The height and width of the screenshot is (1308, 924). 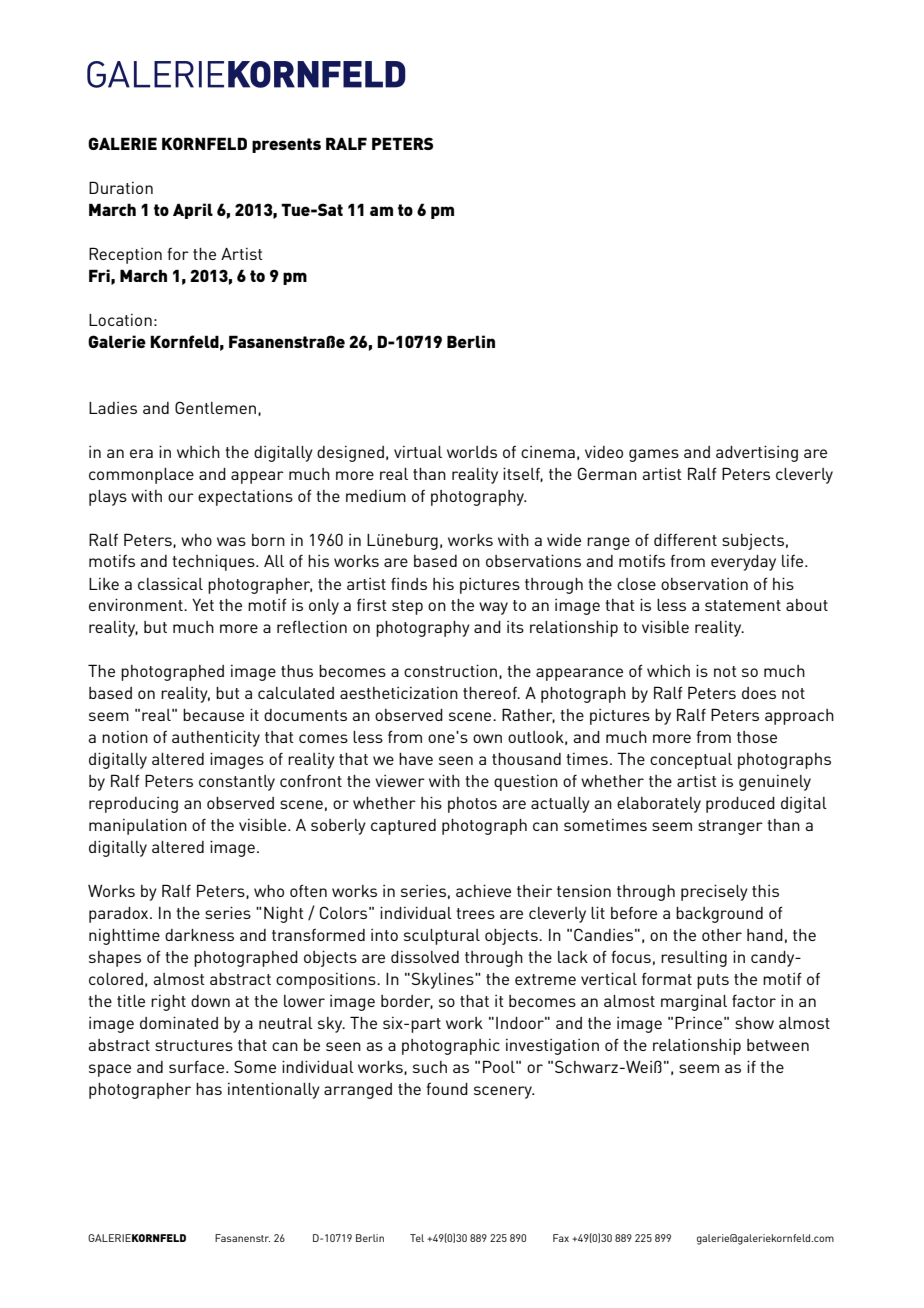 I want to click on April, so click(x=193, y=211).
